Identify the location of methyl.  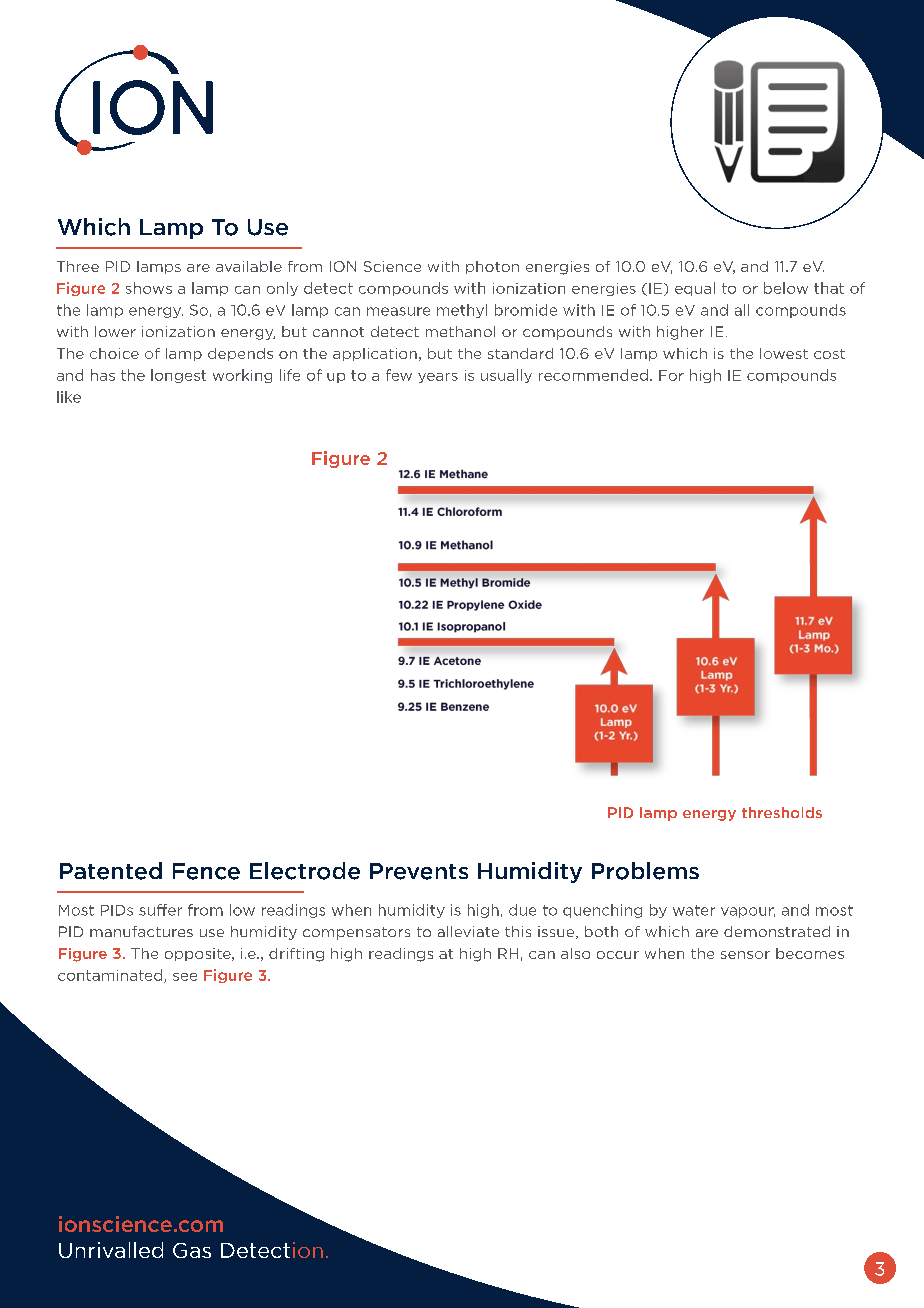
(462, 311).
